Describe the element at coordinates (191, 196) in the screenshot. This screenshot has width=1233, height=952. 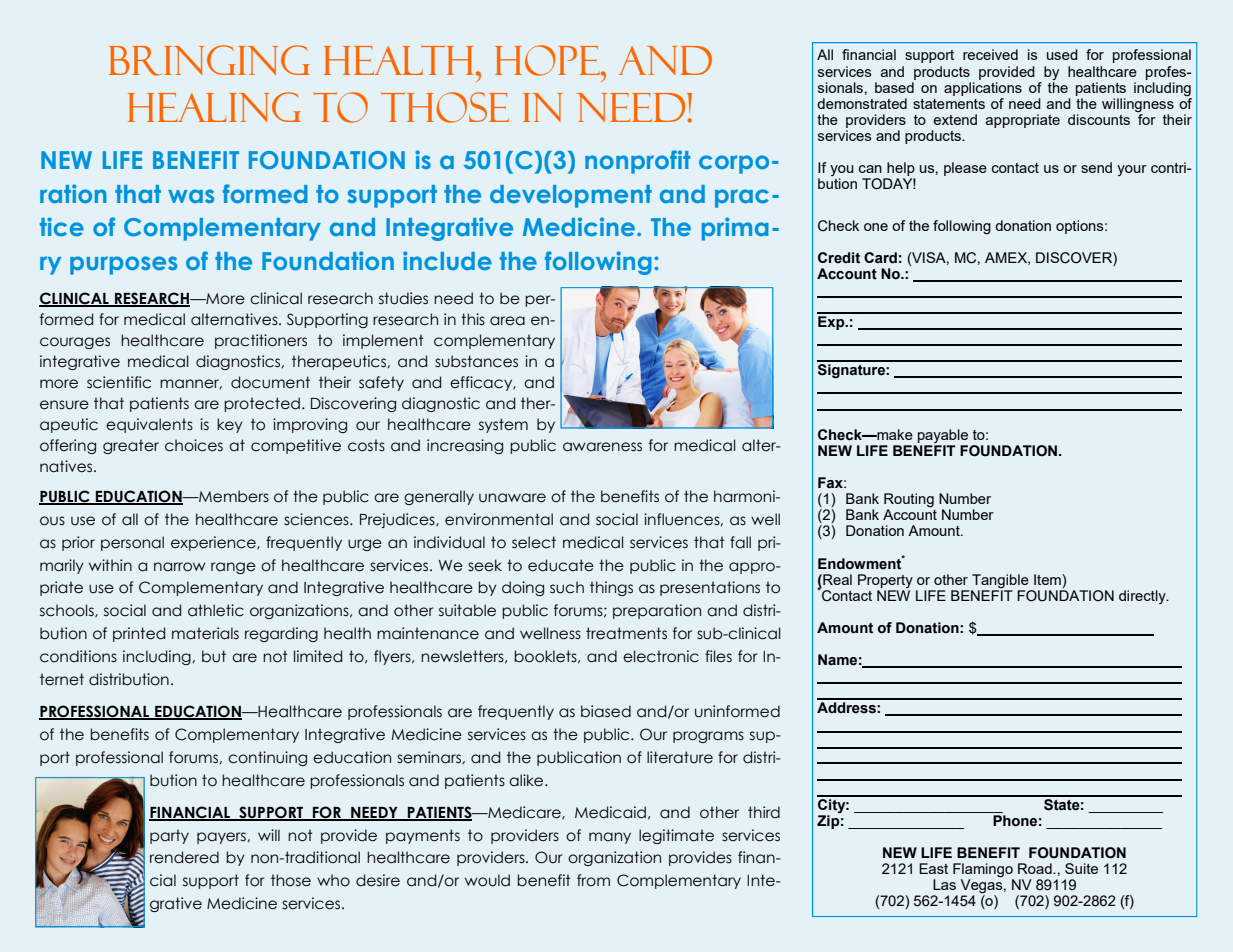
I see `was` at that location.
